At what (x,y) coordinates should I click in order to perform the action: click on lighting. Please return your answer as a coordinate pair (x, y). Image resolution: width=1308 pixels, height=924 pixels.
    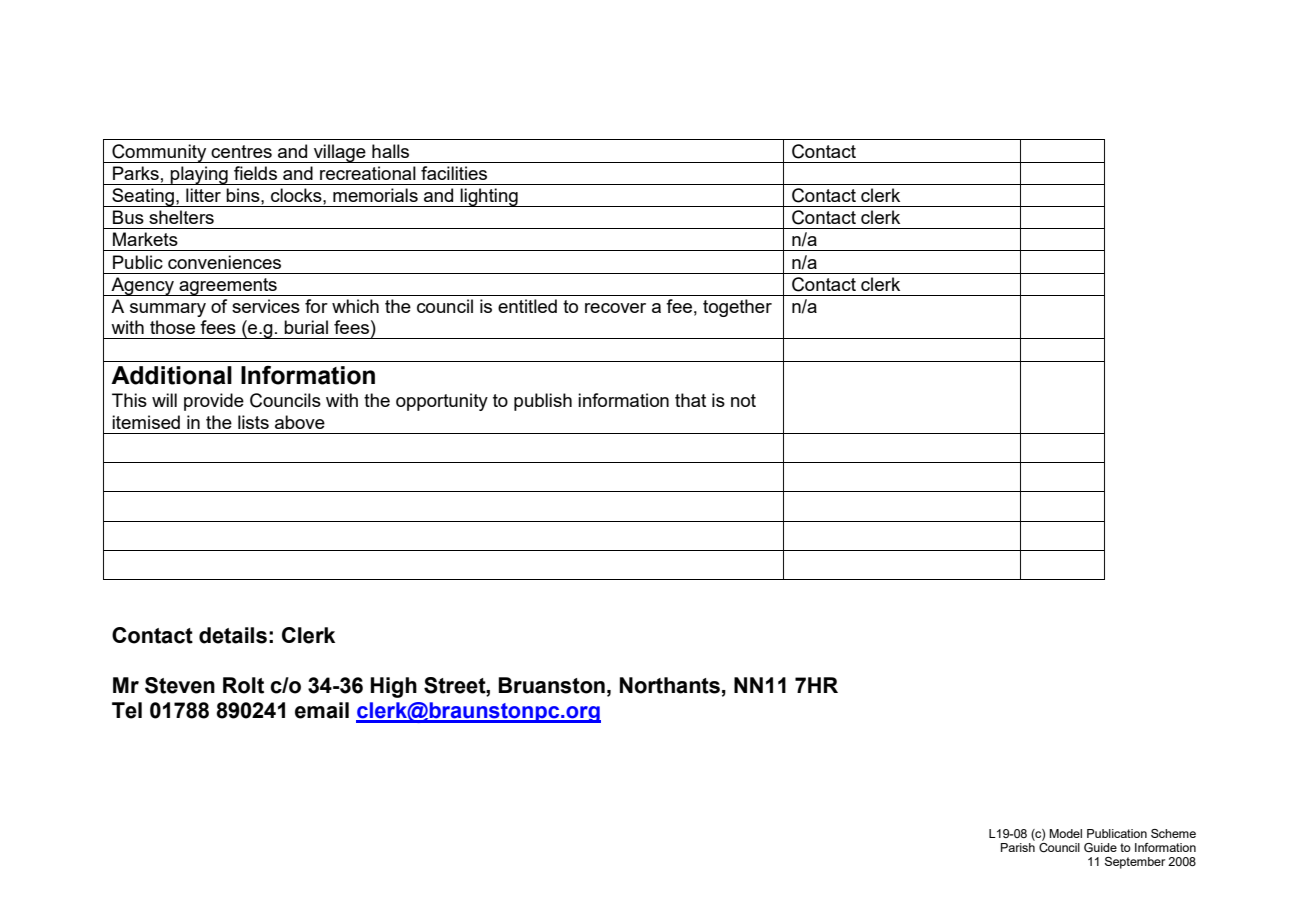
    Looking at the image, I should click on (489, 197).
